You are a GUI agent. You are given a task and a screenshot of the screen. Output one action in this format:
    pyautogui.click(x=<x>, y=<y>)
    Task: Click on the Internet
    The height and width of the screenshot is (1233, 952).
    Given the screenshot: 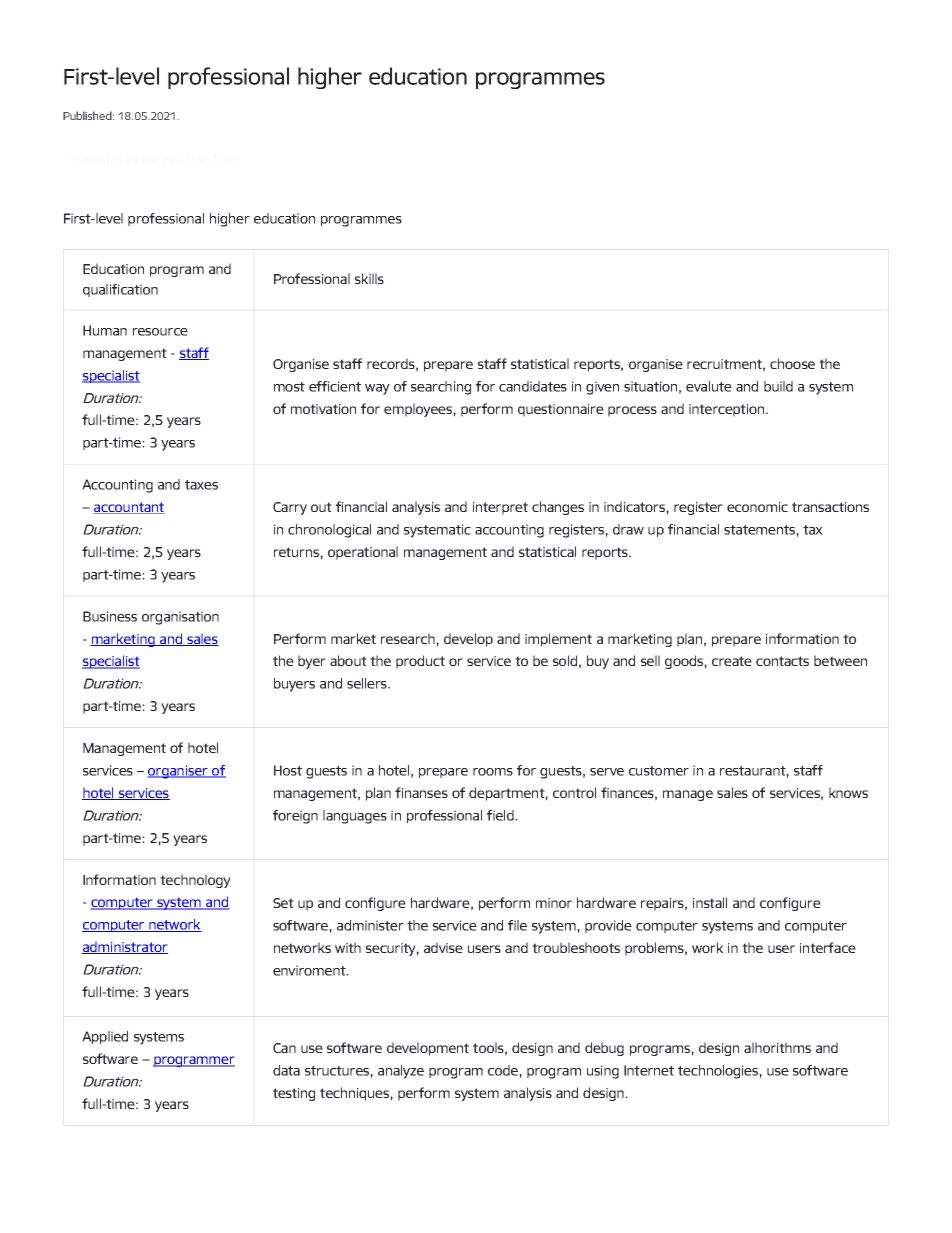 What is the action you would take?
    pyautogui.click(x=649, y=1070)
